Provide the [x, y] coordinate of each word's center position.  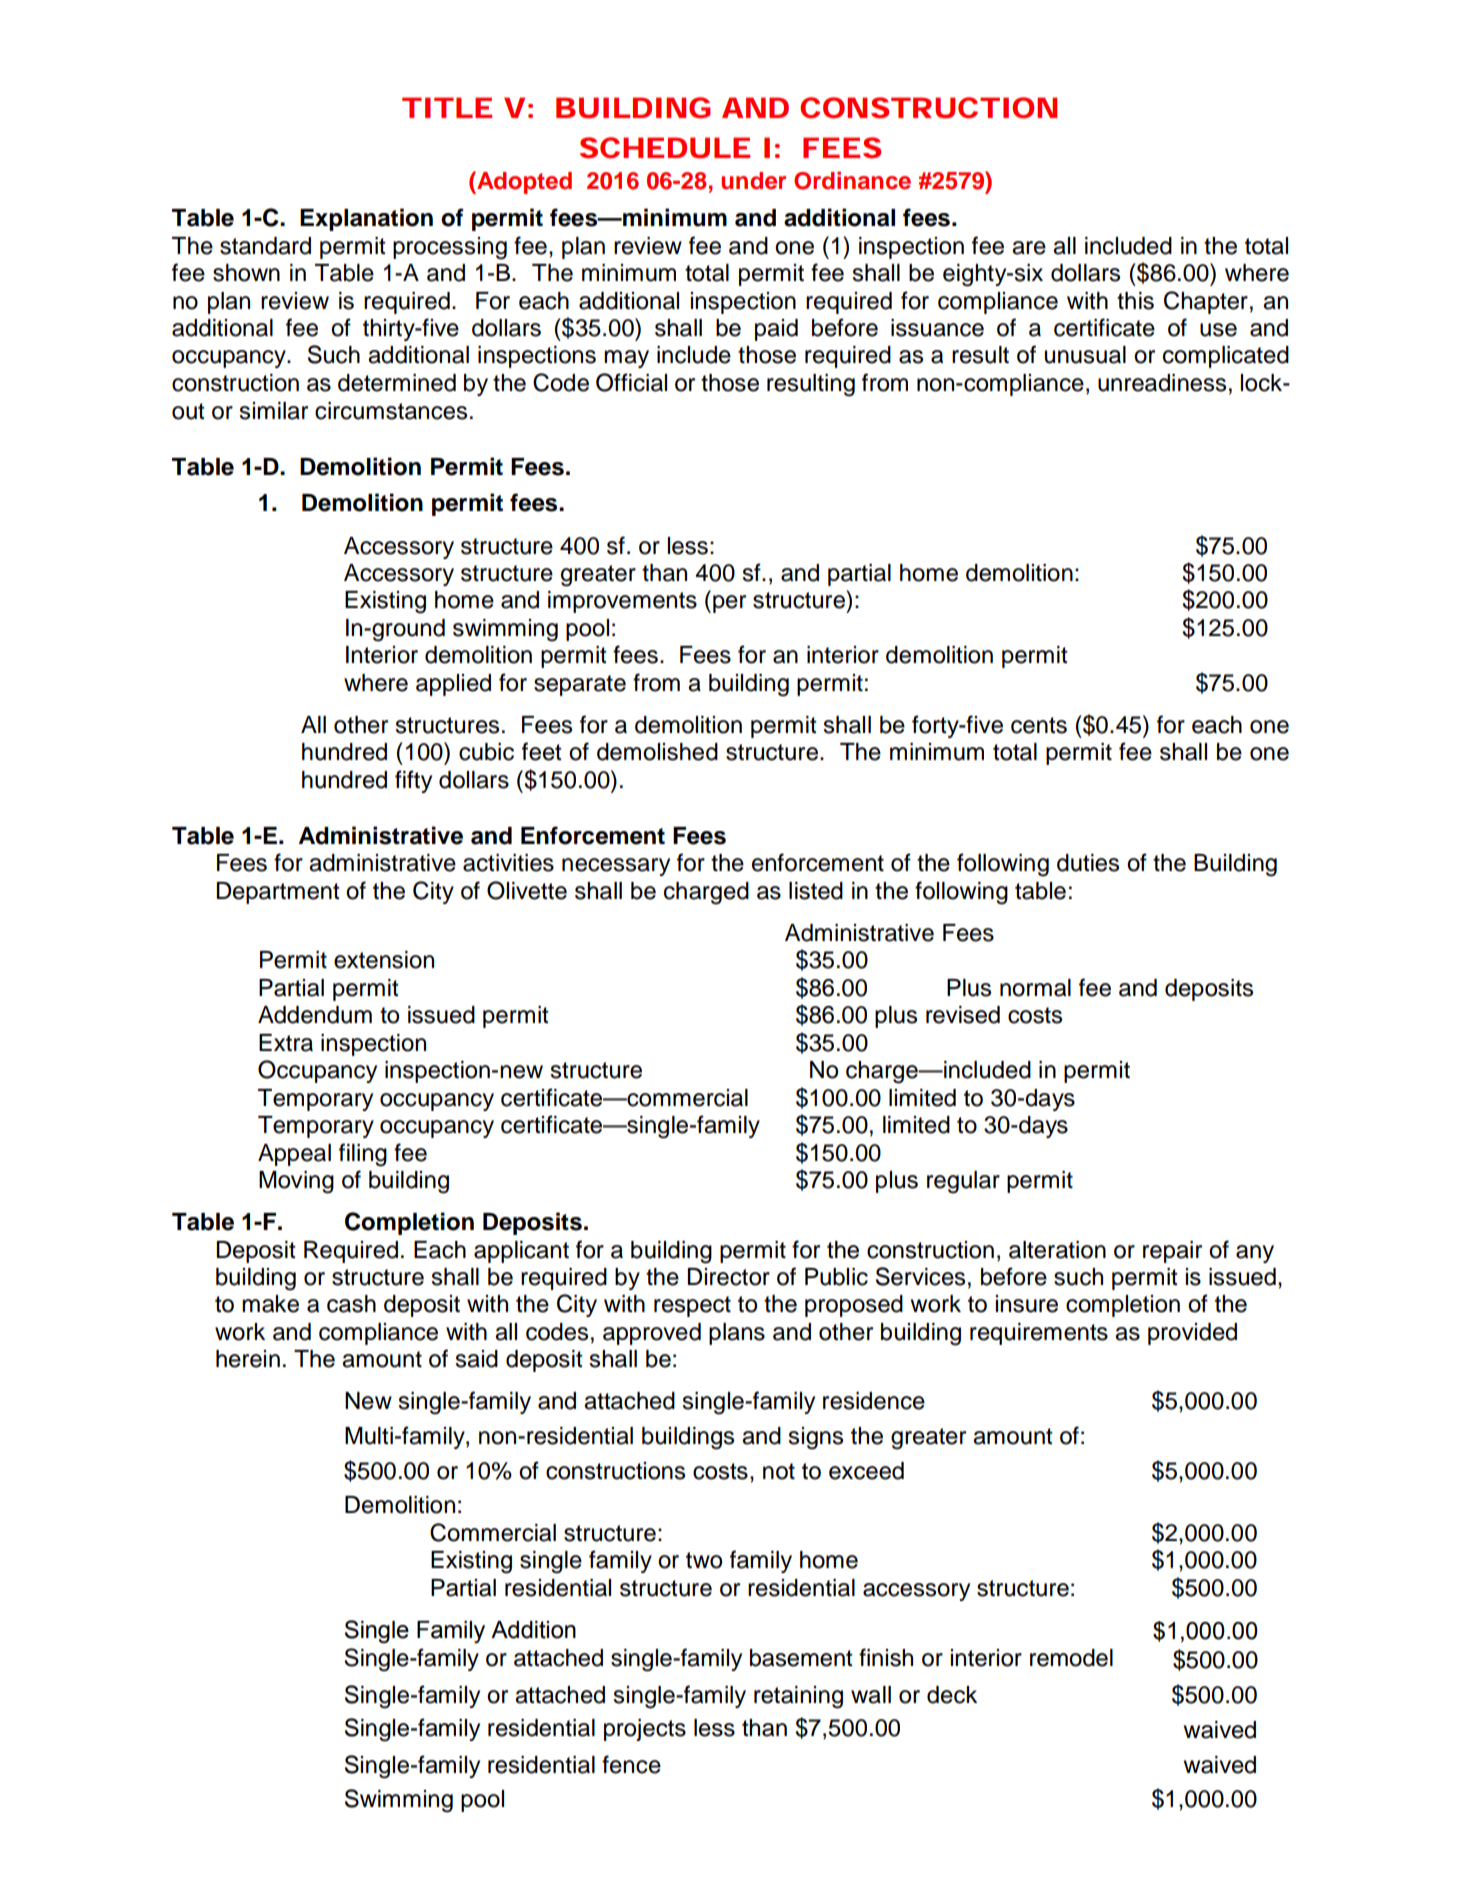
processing [450, 248]
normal [1035, 988]
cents [1039, 725]
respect [692, 1306]
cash [351, 1304]
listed [816, 891]
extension [384, 960]
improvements [622, 602]
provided [1192, 1334]
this [1135, 301]
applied [453, 685]
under [753, 181]
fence [631, 1764]
